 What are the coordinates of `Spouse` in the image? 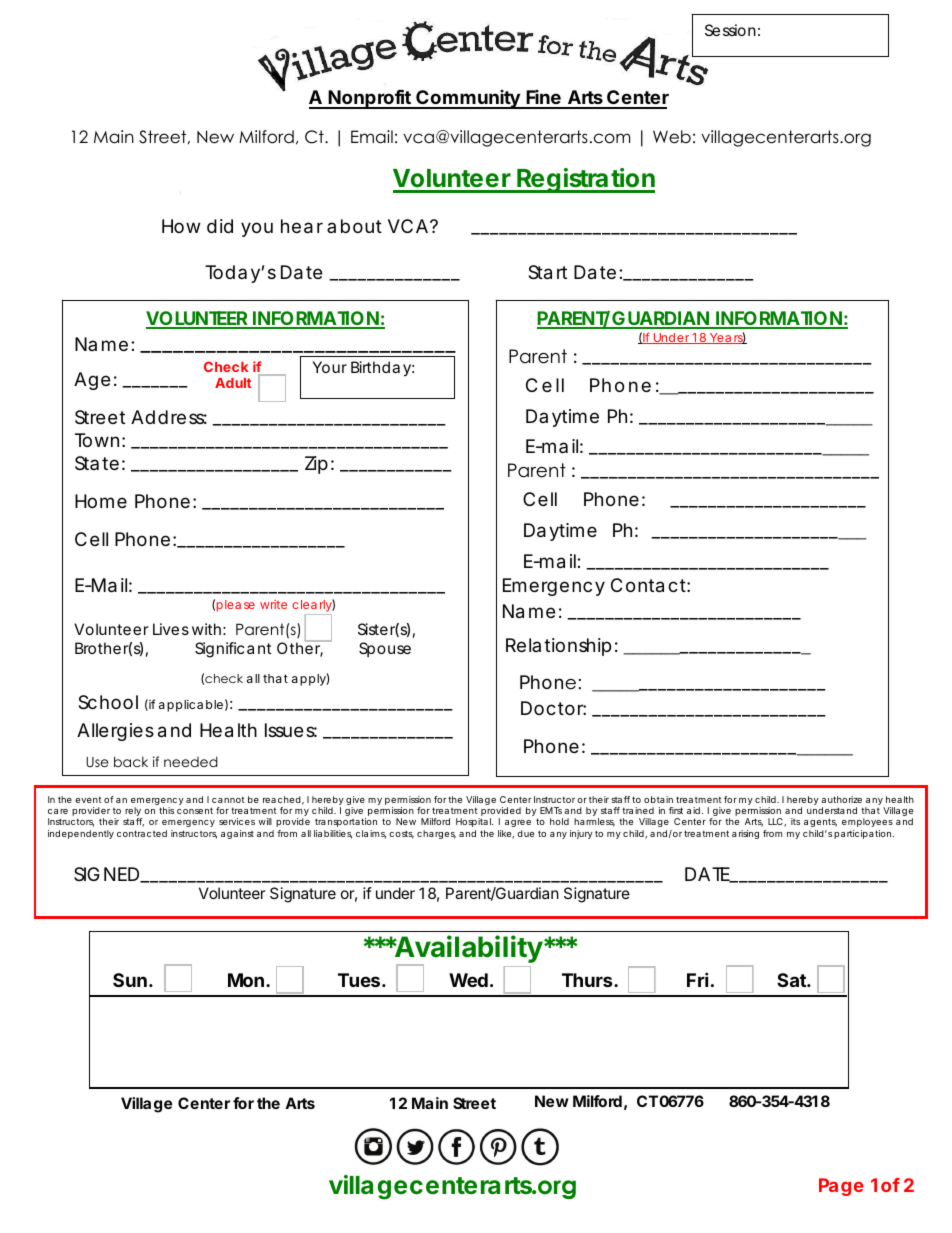 It's located at (385, 649).
